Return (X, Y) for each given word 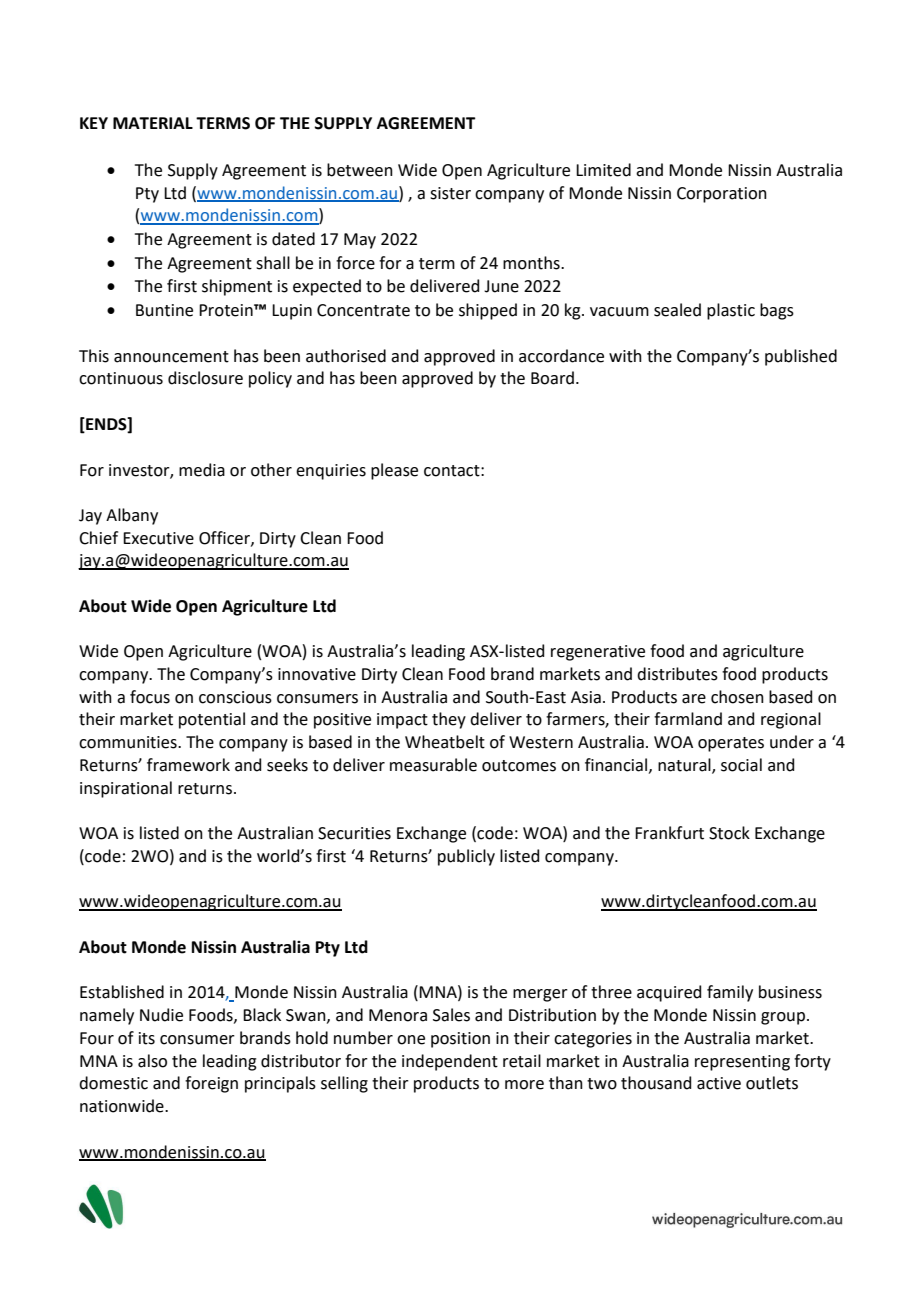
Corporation (722, 195)
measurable (433, 765)
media (202, 470)
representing (742, 1063)
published (801, 357)
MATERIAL (153, 123)
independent (450, 1062)
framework (188, 765)
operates (731, 744)
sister (450, 193)
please (394, 471)
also (152, 1061)
